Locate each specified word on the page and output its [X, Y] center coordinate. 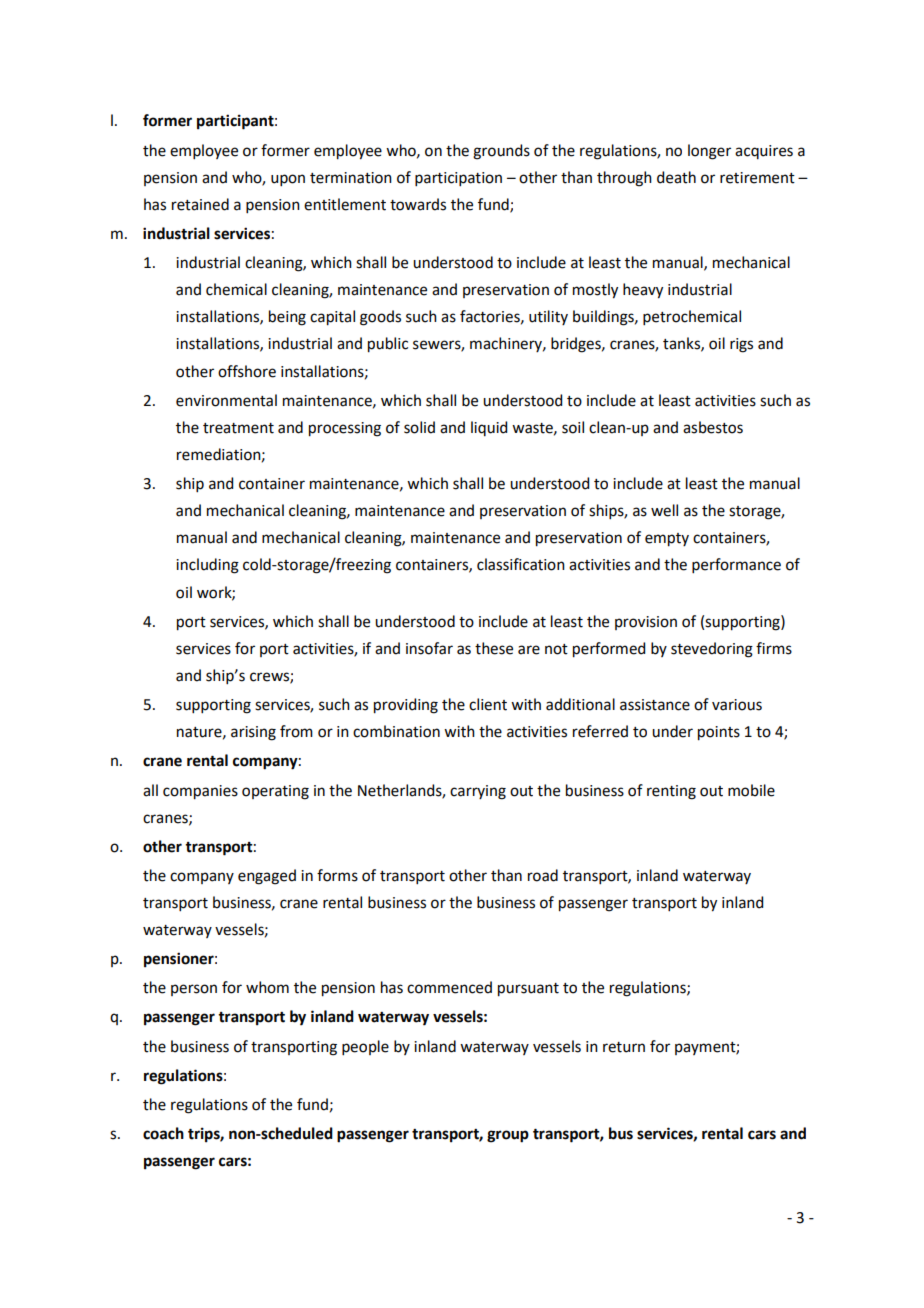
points [719, 733]
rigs [741, 345]
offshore [247, 371]
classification [521, 564]
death [676, 177]
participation [458, 179]
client [488, 704]
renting [671, 792]
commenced [449, 987]
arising [253, 733]
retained [200, 204]
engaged [267, 877]
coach [163, 1133]
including [207, 566]
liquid [489, 428]
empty [667, 540]
